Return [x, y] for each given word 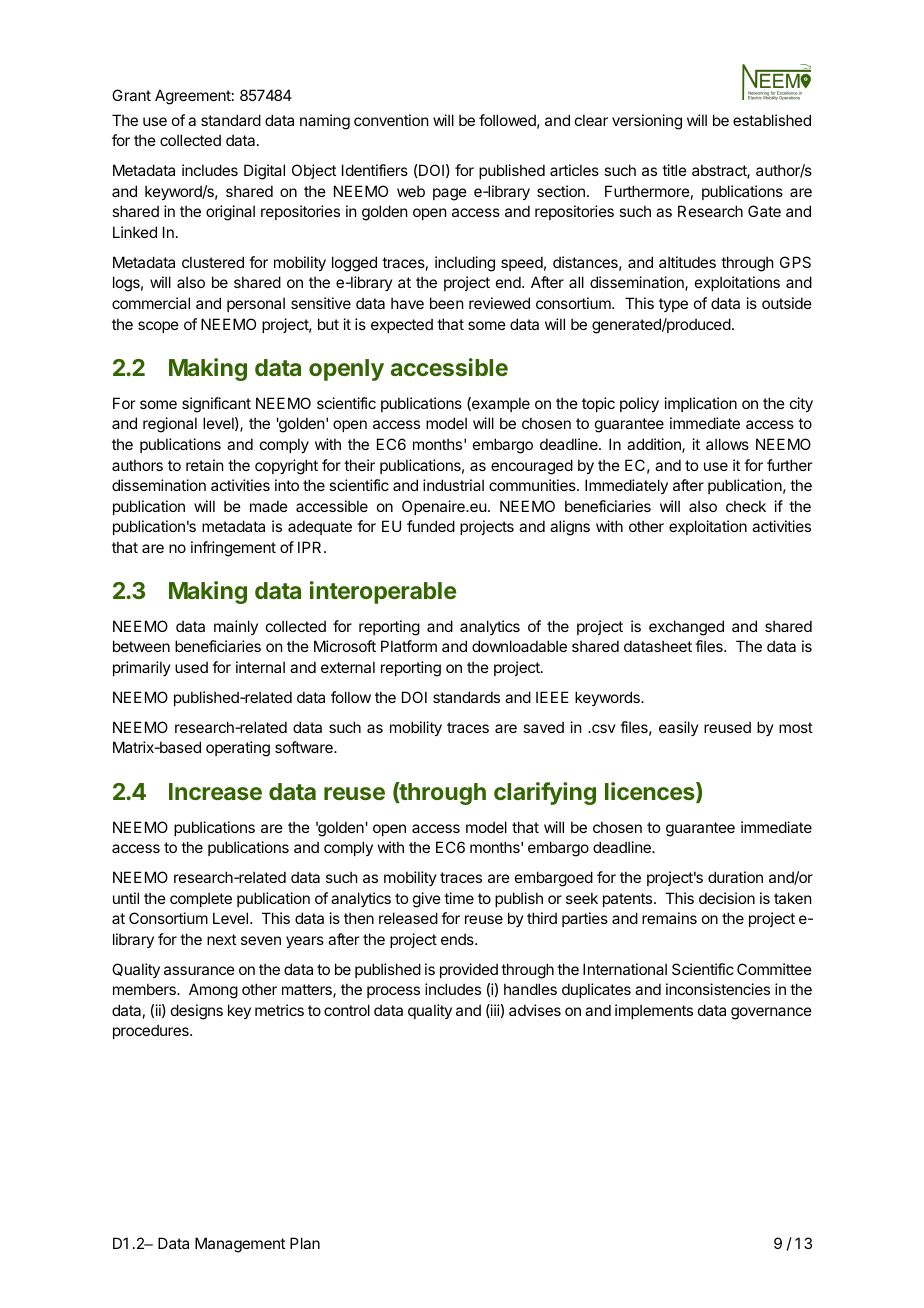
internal [260, 667]
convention [391, 120]
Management [240, 1245]
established [772, 120]
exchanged [686, 628]
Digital [264, 172]
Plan [305, 1243]
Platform [409, 646]
